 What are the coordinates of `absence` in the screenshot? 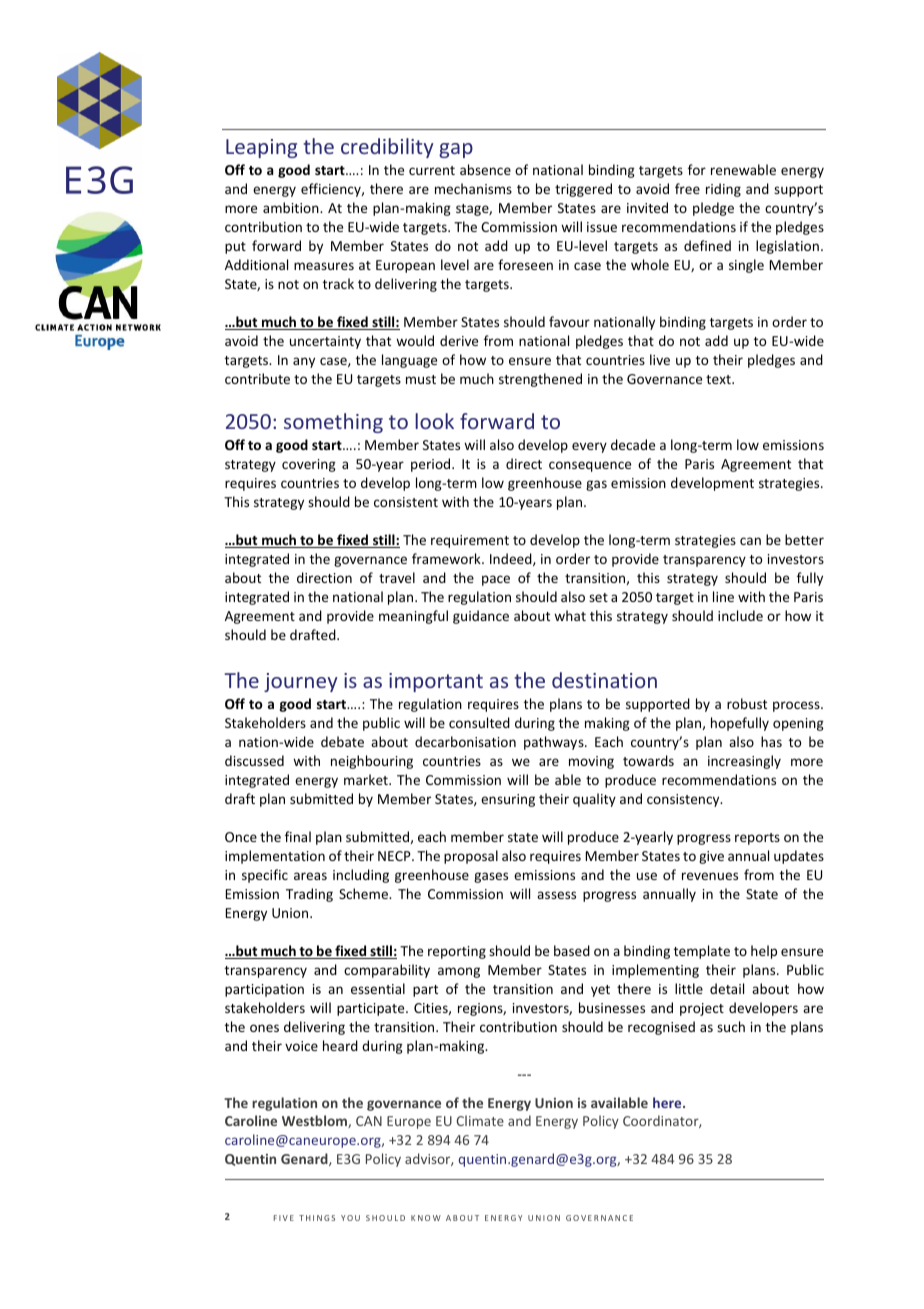 It's located at (485, 169).
